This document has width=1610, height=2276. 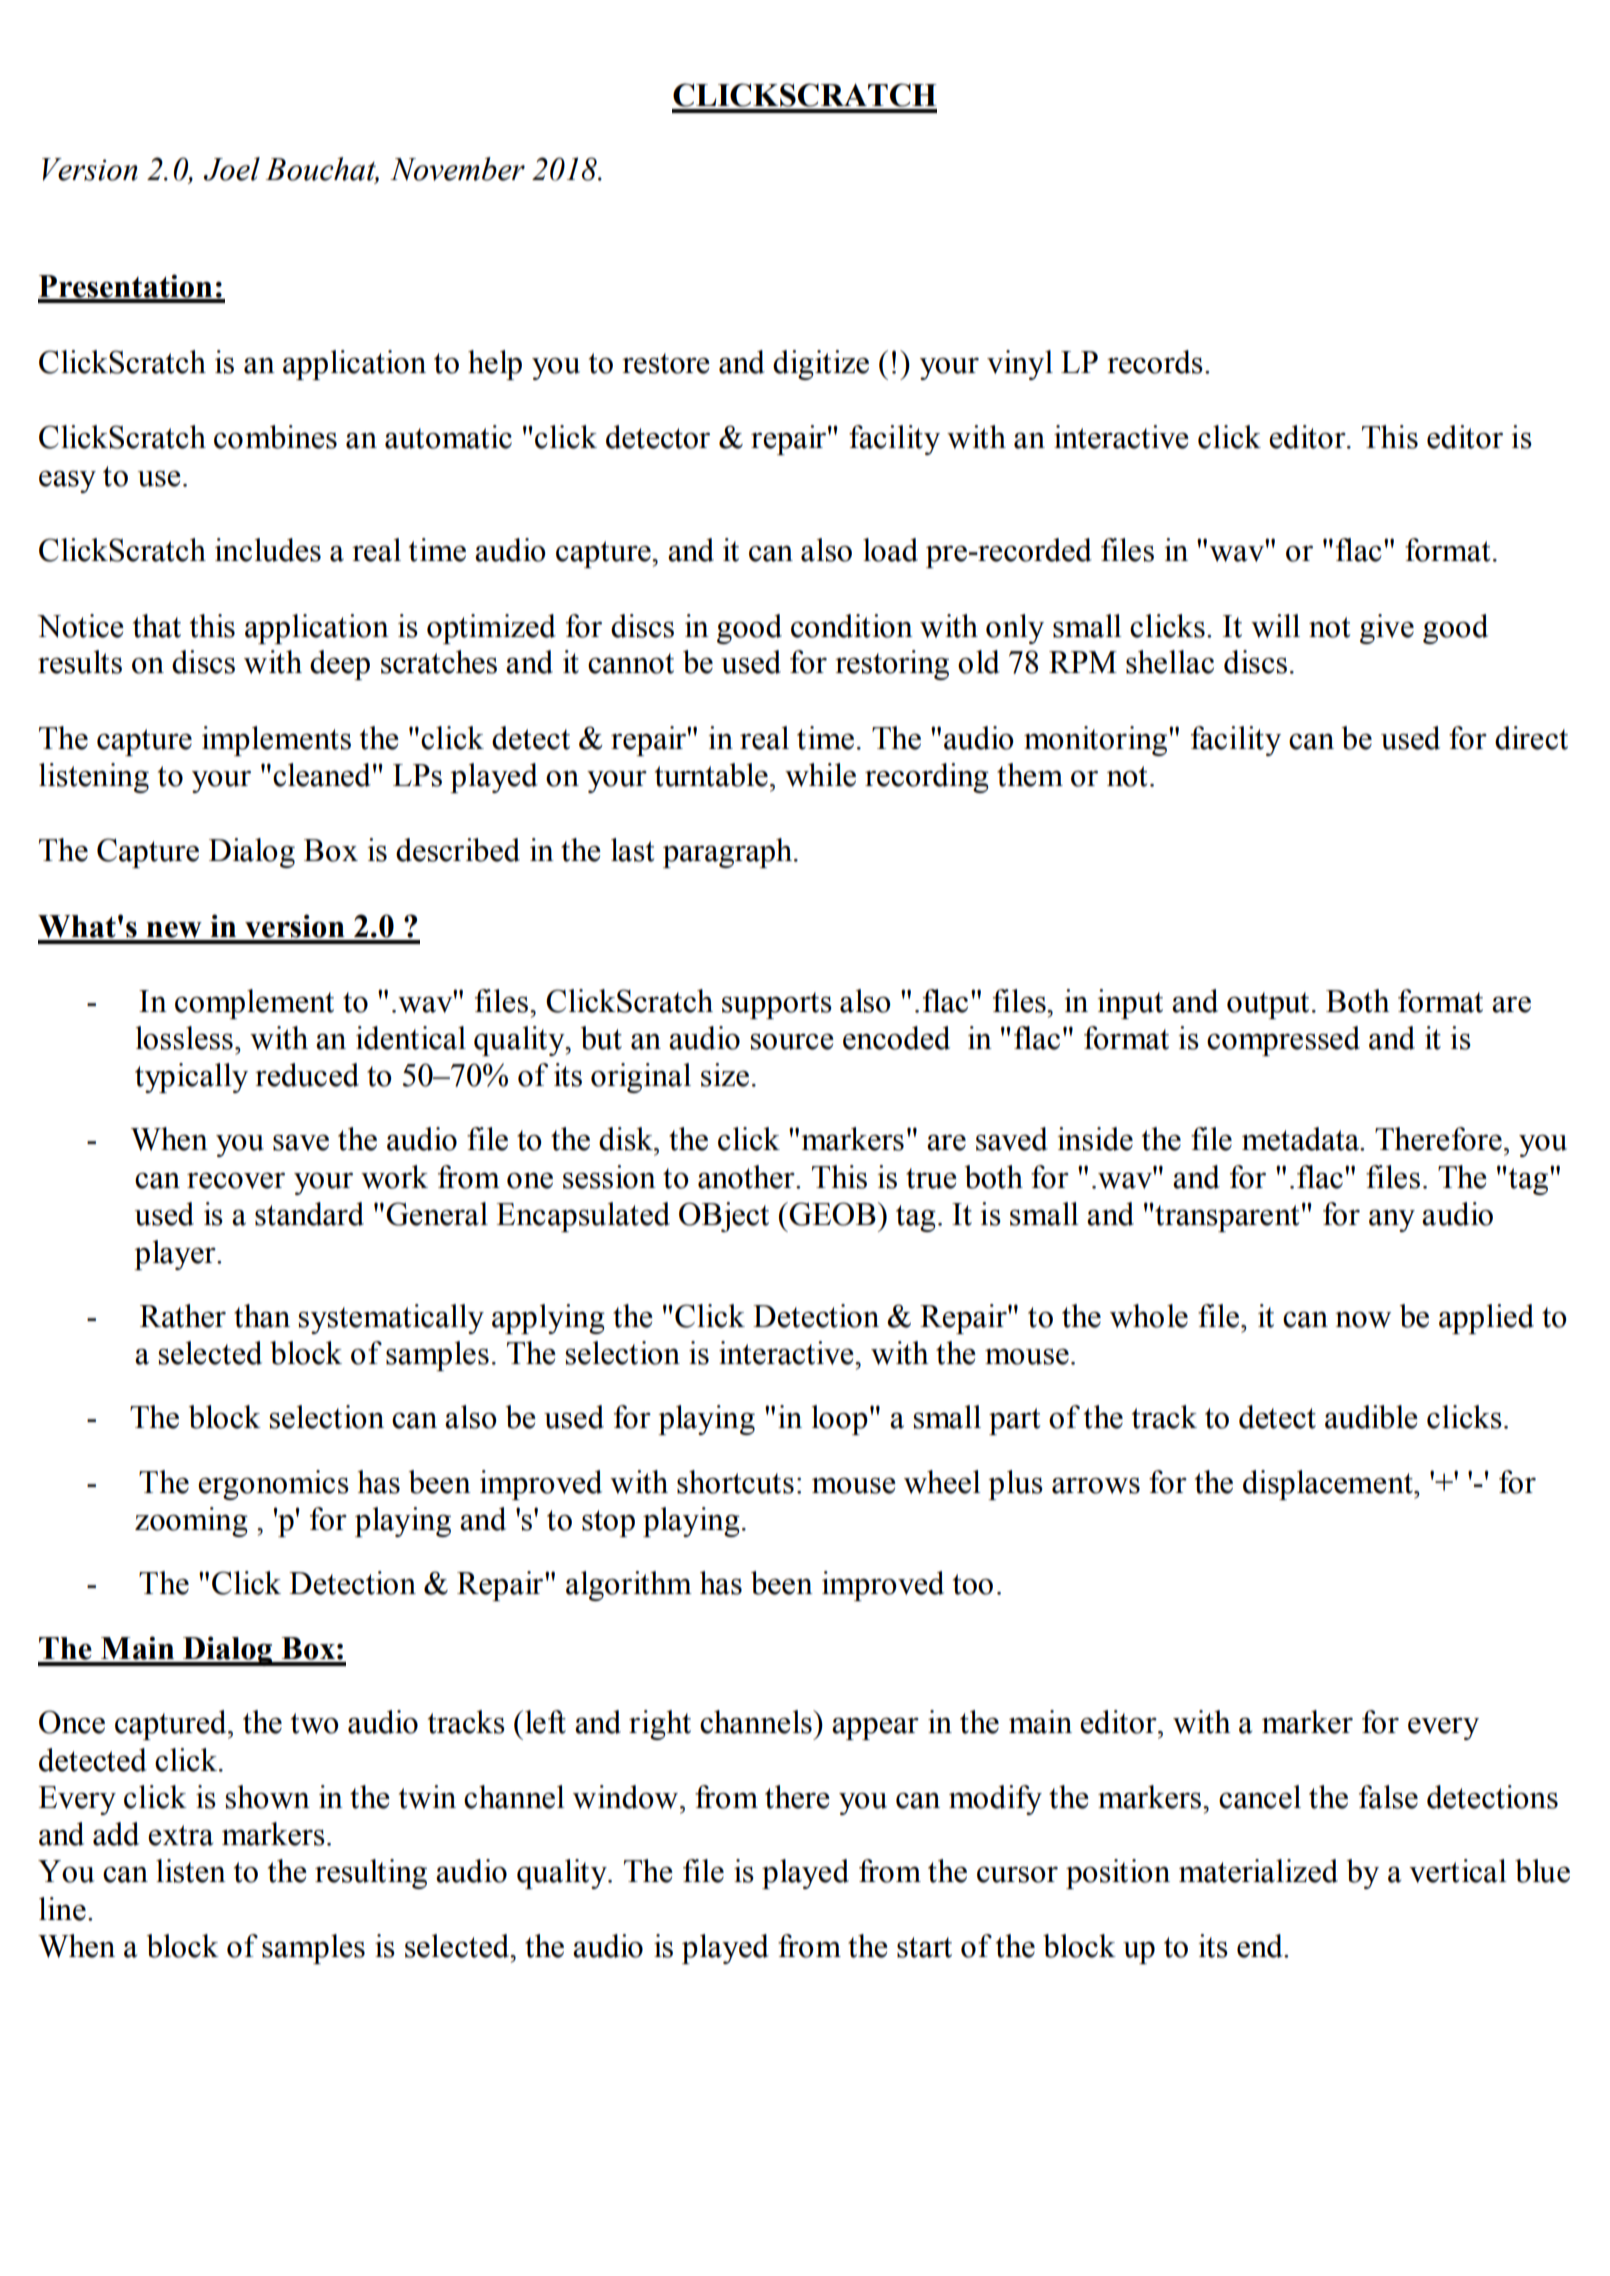 What do you see at coordinates (181, 1835) in the document?
I see `extra` at bounding box center [181, 1835].
